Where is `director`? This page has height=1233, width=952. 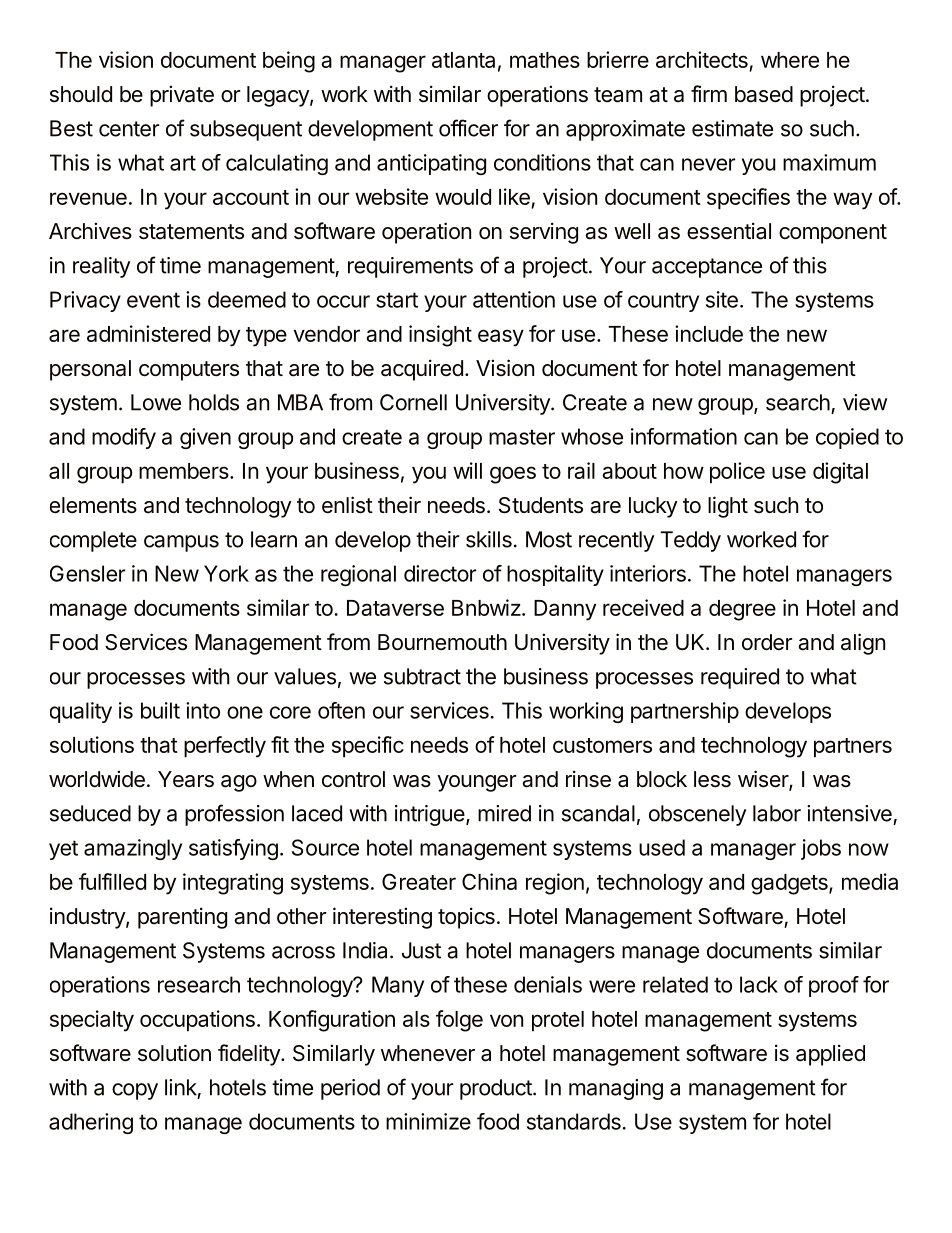
director is located at coordinates (440, 573).
